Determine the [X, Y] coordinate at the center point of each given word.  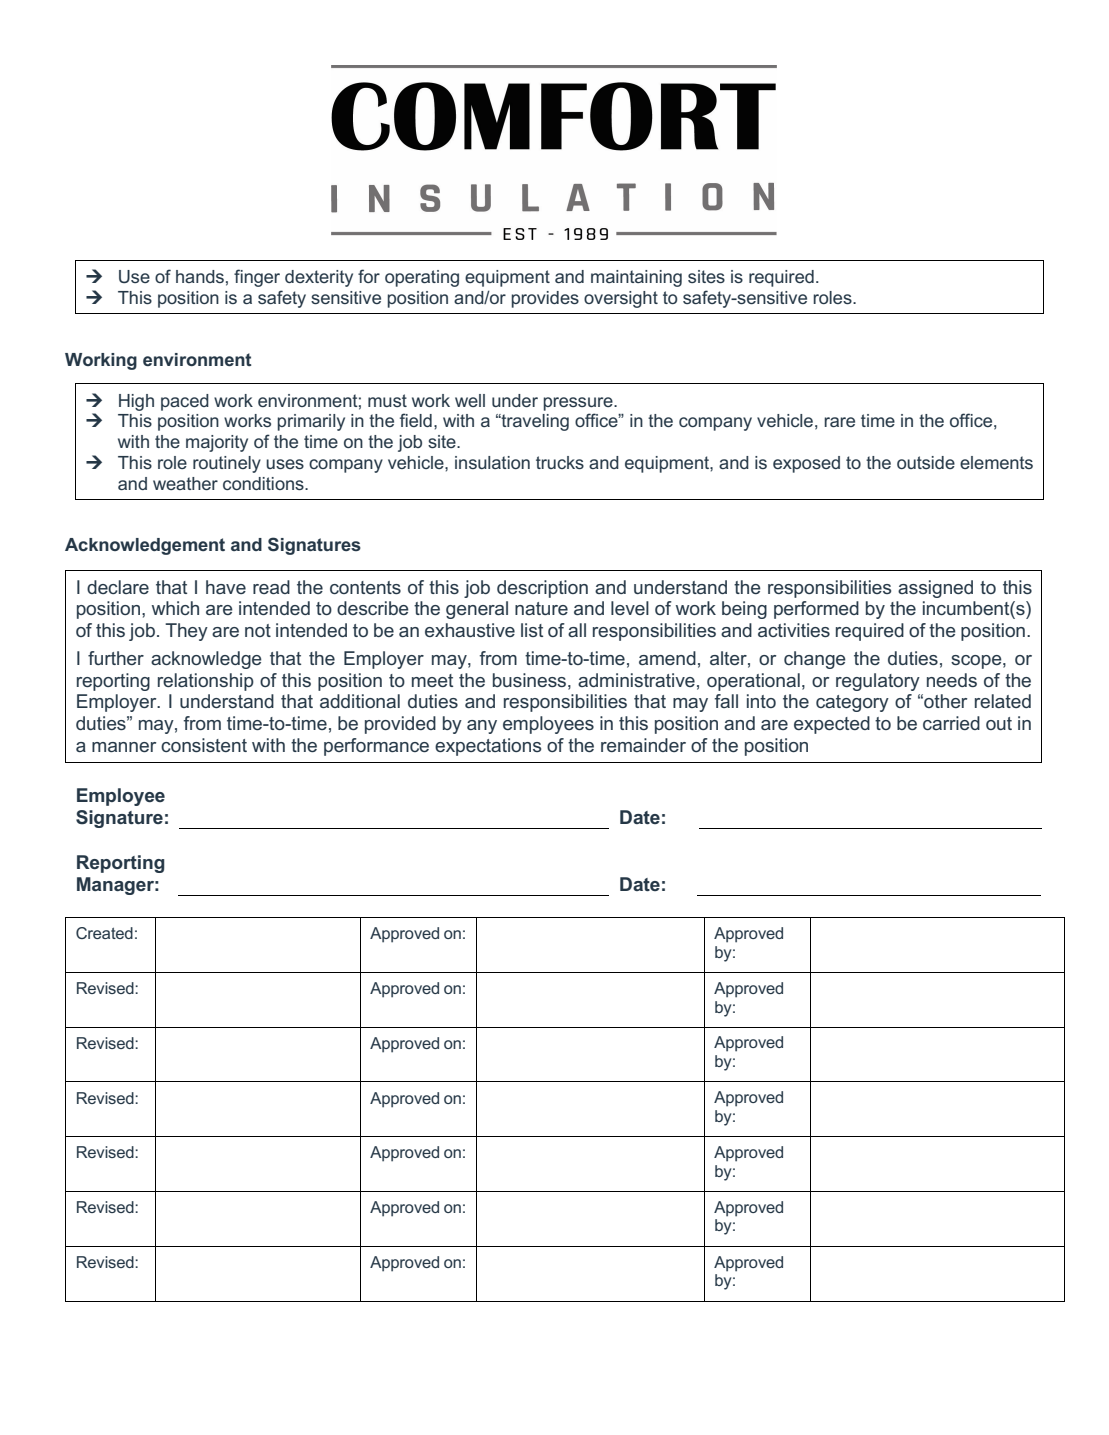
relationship [206, 682]
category [852, 703]
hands [200, 276]
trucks [560, 462]
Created [104, 933]
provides [545, 299]
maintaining [636, 278]
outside [926, 462]
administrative [636, 680]
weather [185, 483]
